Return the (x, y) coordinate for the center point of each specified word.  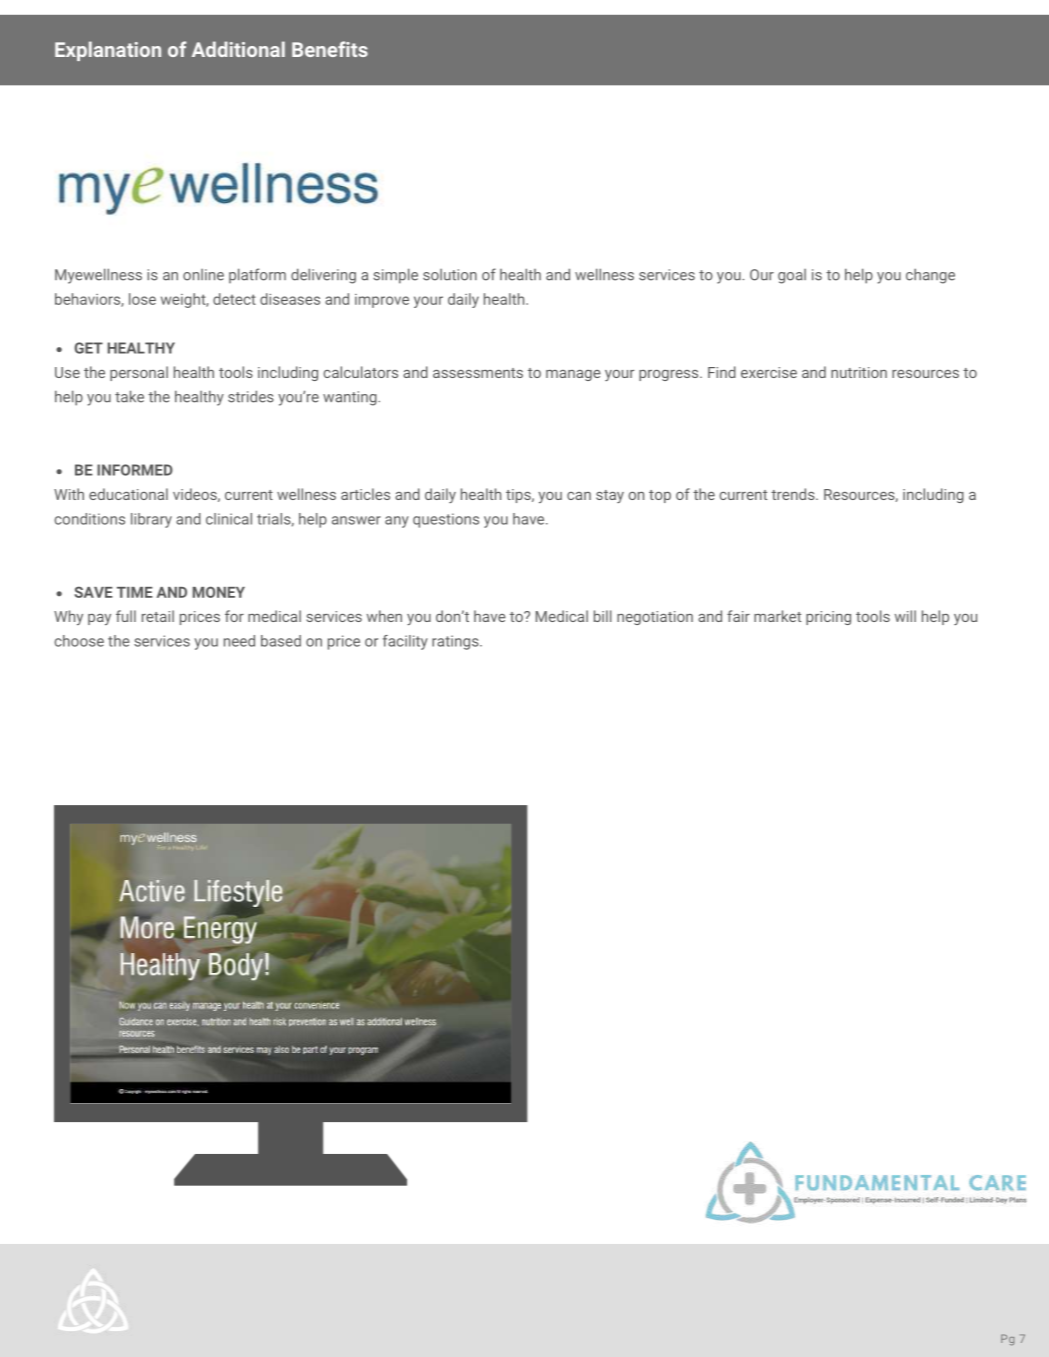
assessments (478, 373)
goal (792, 276)
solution (450, 275)
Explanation (108, 51)
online (203, 275)
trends (793, 494)
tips (518, 496)
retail (158, 616)
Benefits (330, 49)
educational (128, 494)
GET (89, 348)
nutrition (859, 372)
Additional (238, 49)
